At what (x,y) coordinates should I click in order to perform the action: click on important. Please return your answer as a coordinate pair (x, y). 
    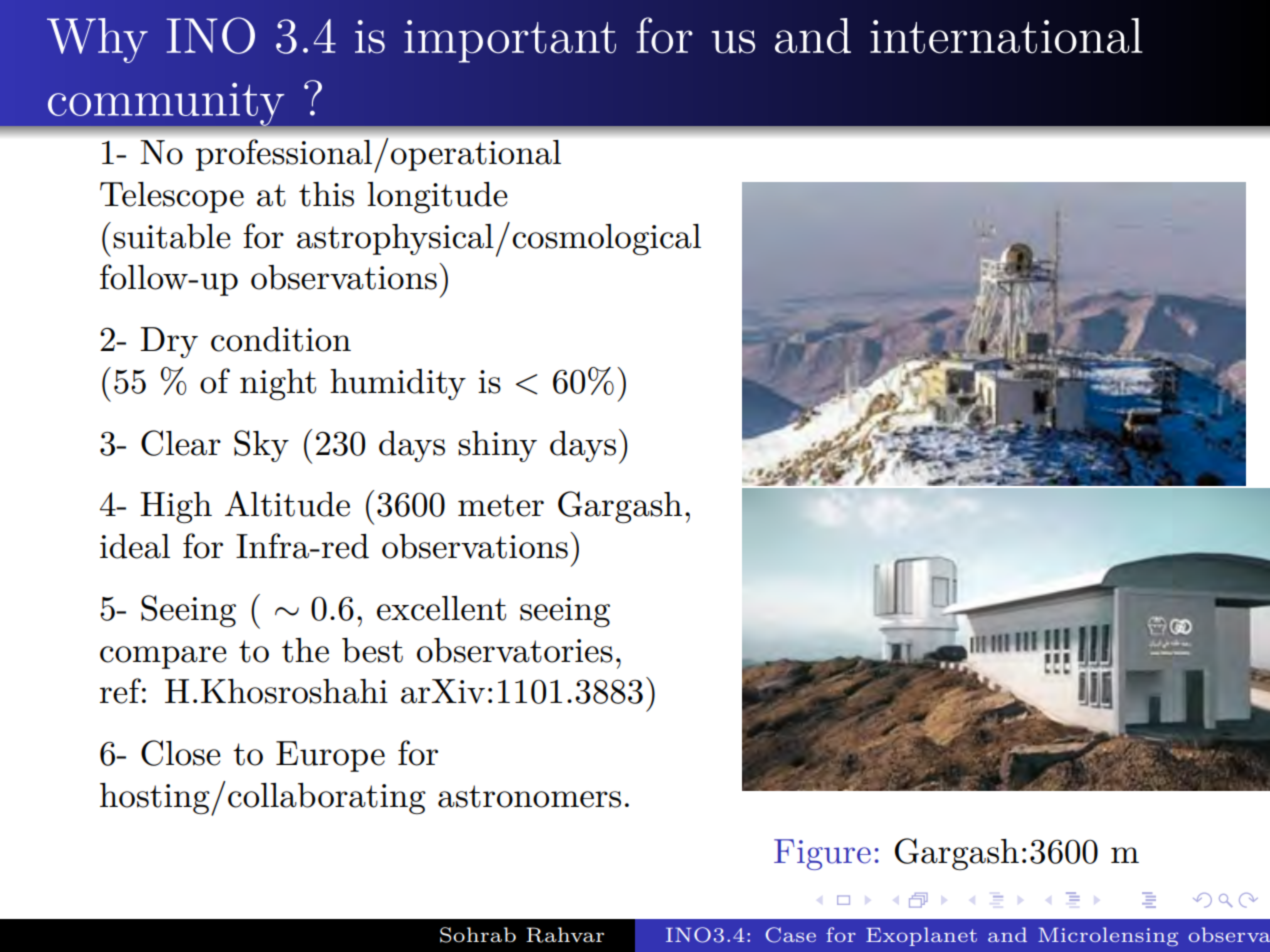
    Looking at the image, I should click on (510, 41).
